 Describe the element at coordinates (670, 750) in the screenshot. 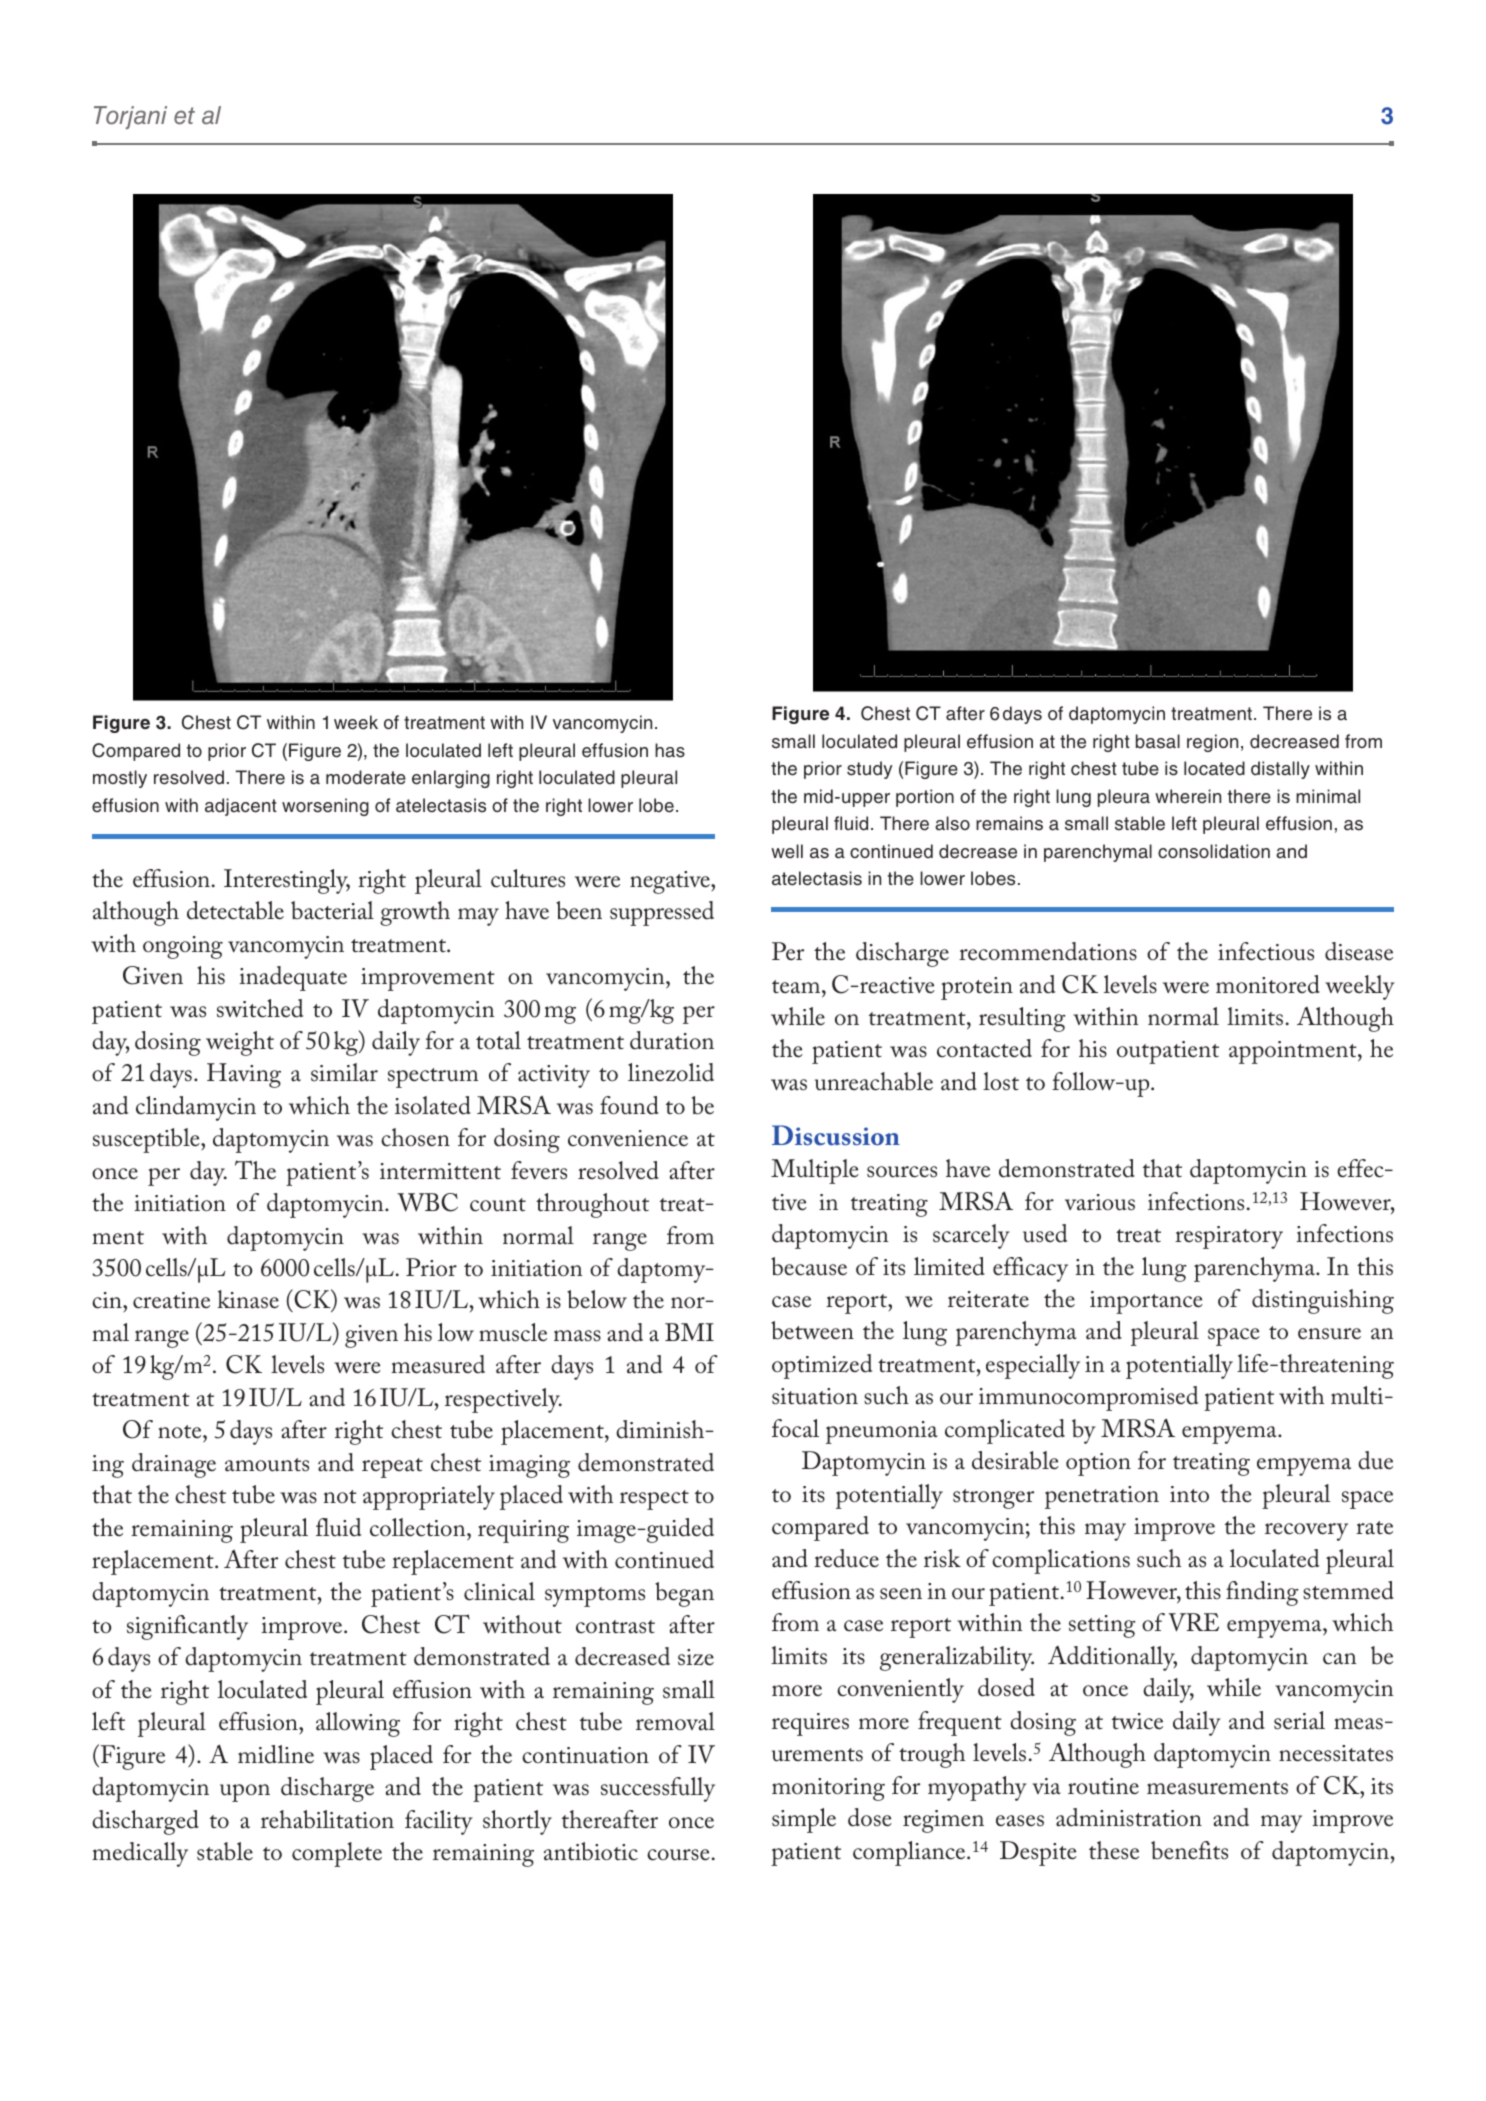

I see `has` at that location.
